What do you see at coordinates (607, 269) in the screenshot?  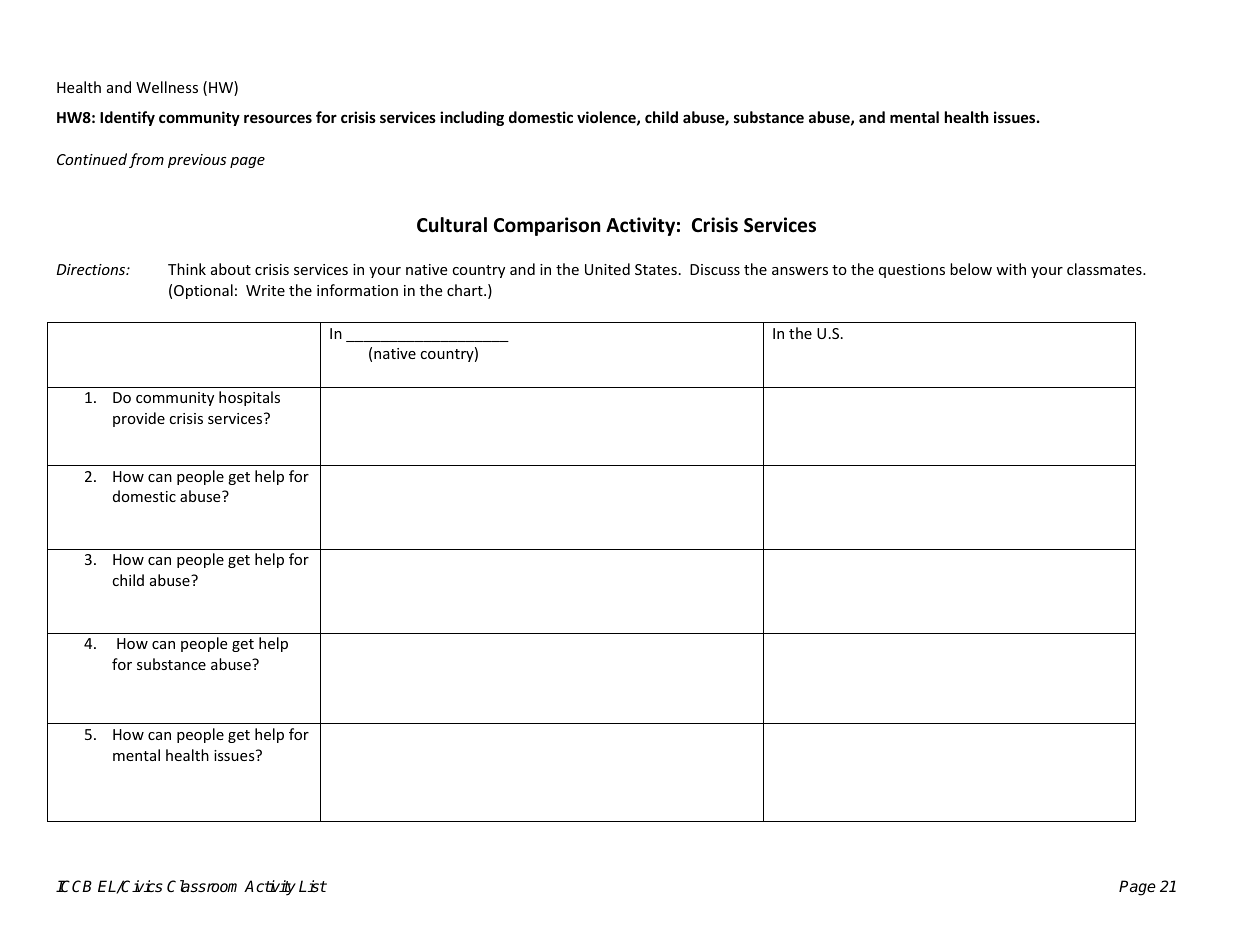 I see `United` at bounding box center [607, 269].
